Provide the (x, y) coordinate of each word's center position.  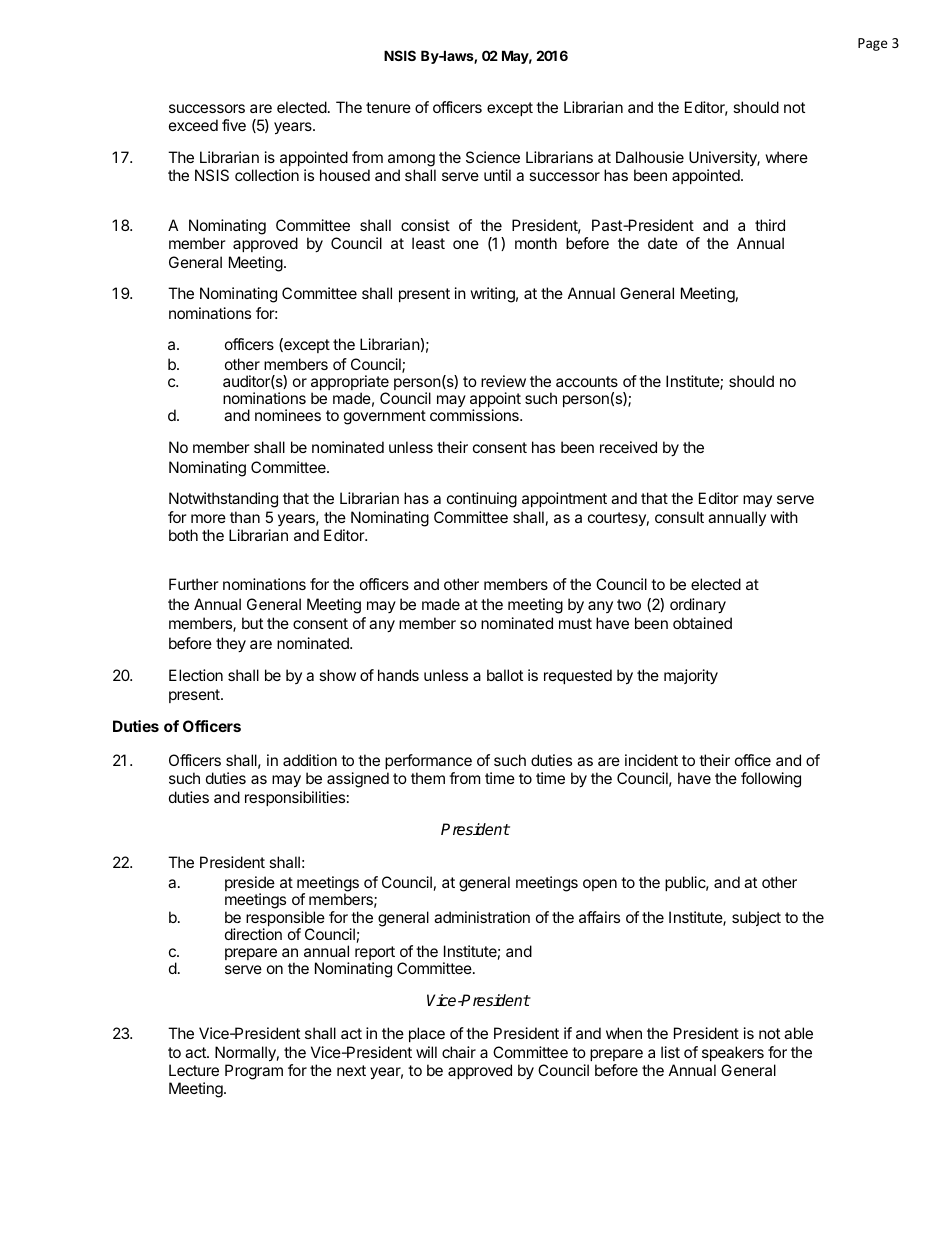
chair (459, 1052)
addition (310, 760)
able (798, 1033)
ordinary (698, 606)
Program (254, 1072)
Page (873, 44)
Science (493, 157)
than (245, 517)
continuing (482, 500)
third (770, 225)
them (428, 778)
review (503, 381)
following (771, 780)
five (234, 125)
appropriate (350, 384)
